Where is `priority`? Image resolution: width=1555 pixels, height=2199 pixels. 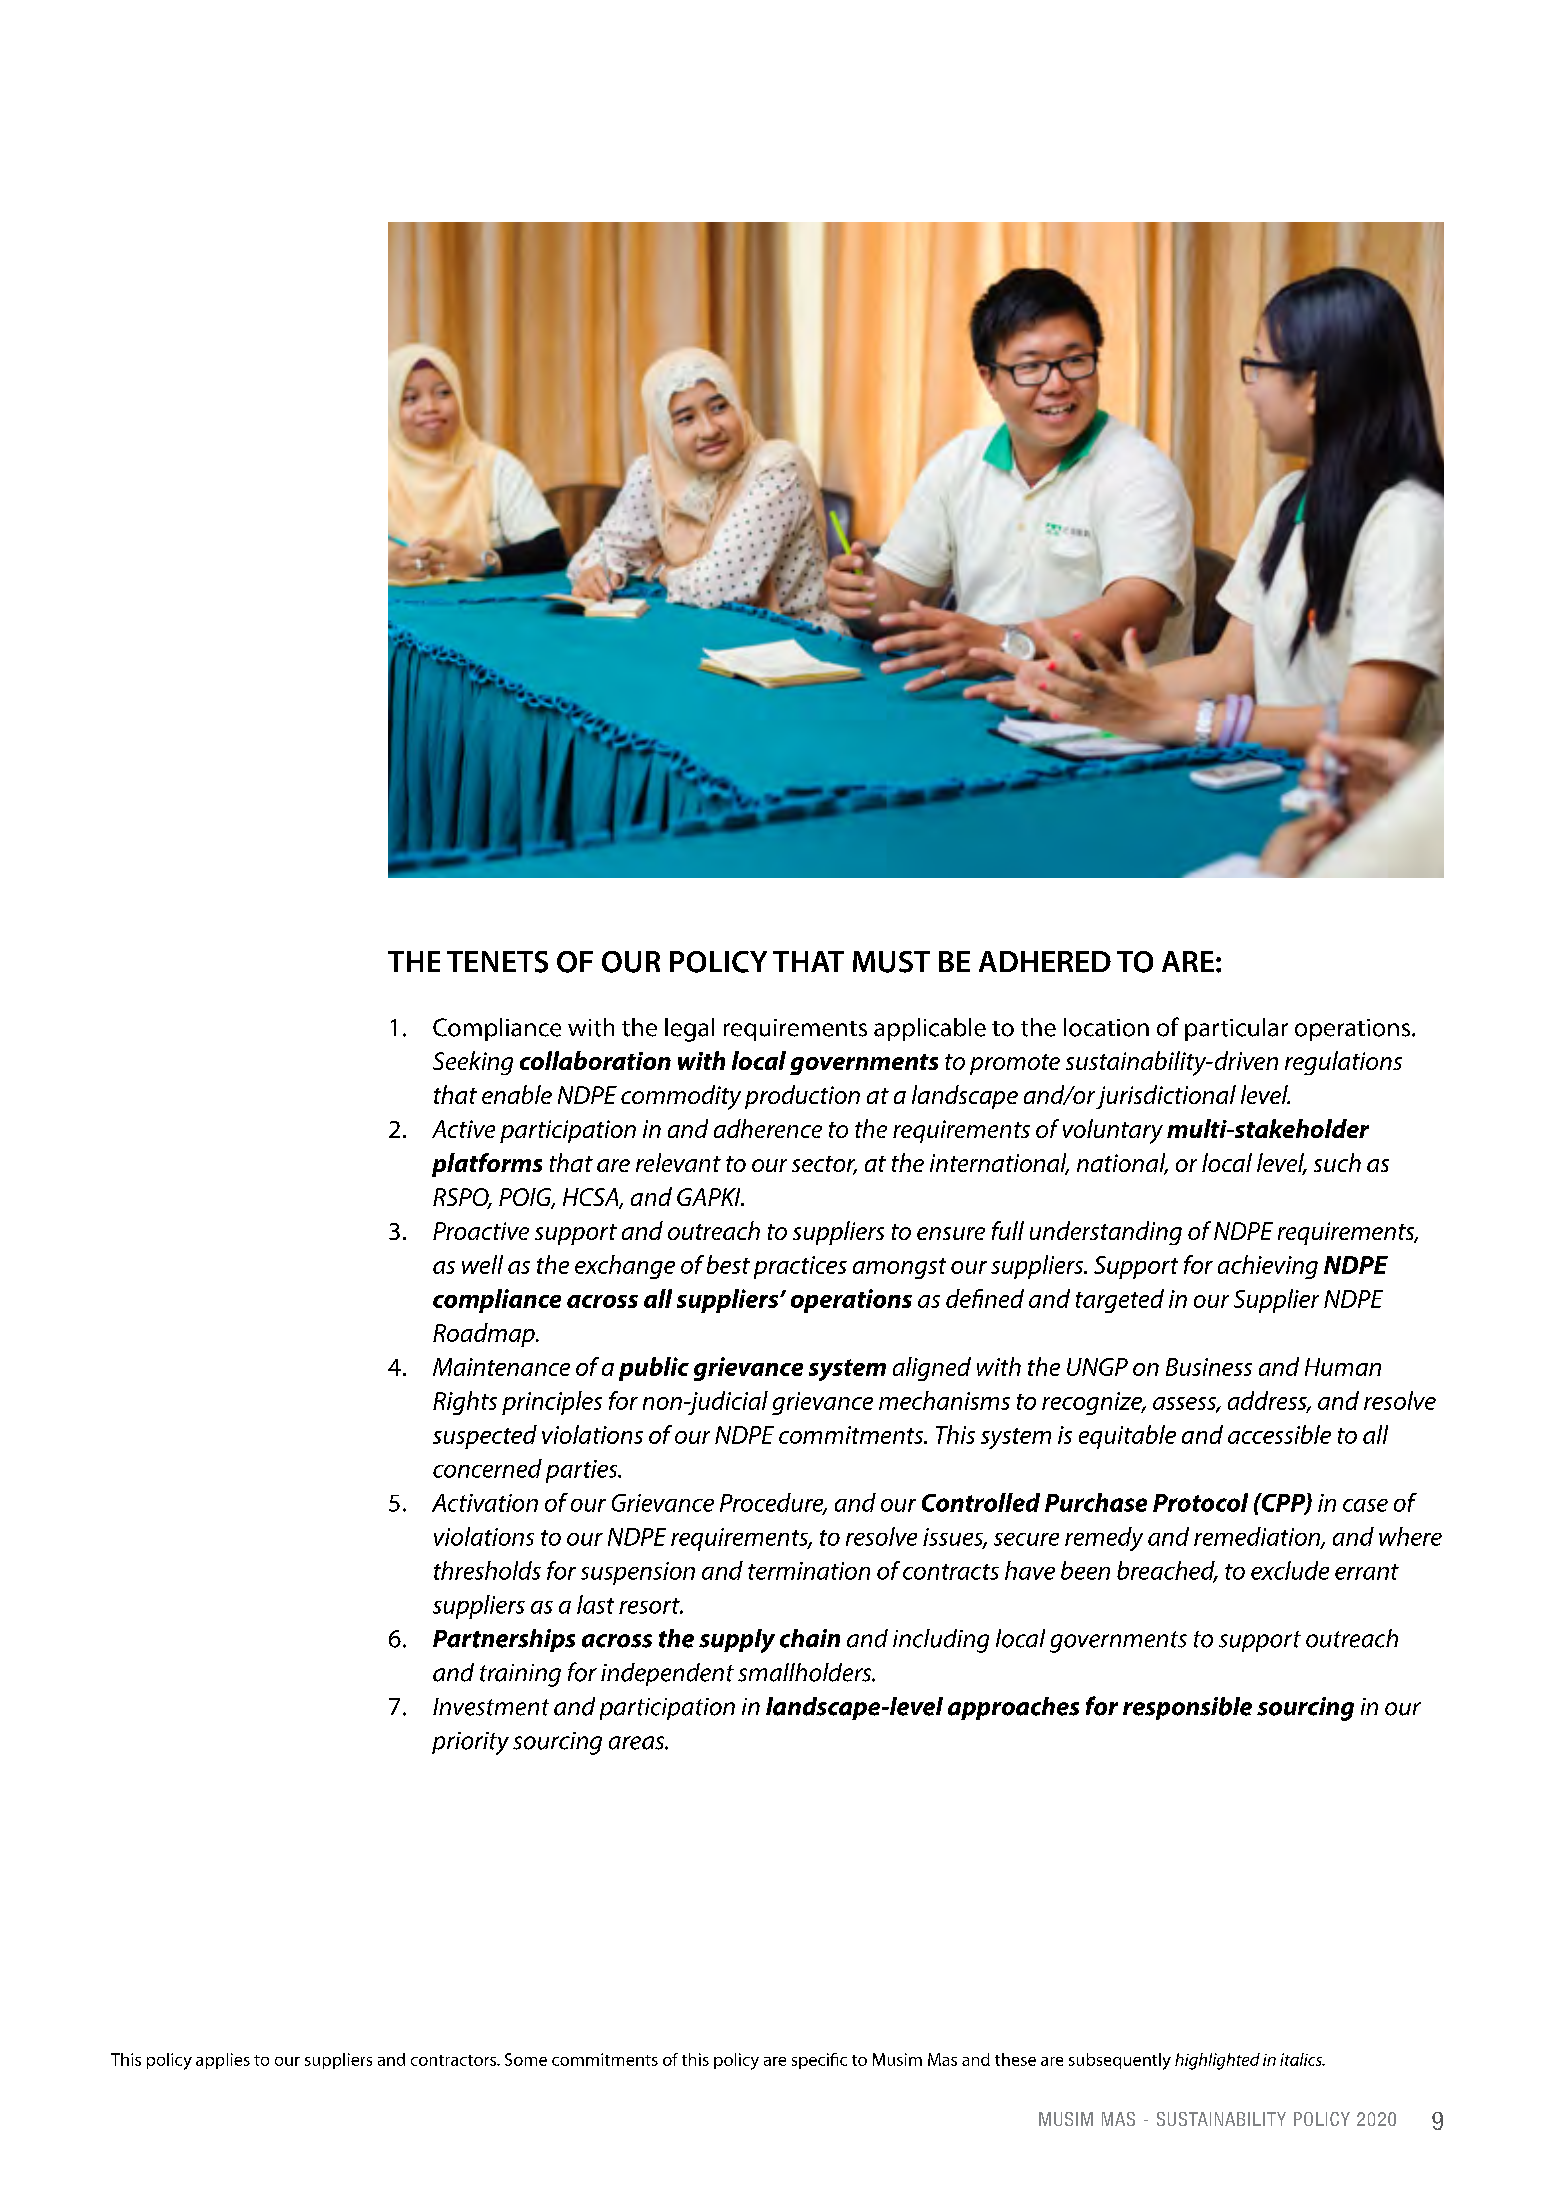 priority is located at coordinates (470, 1743).
